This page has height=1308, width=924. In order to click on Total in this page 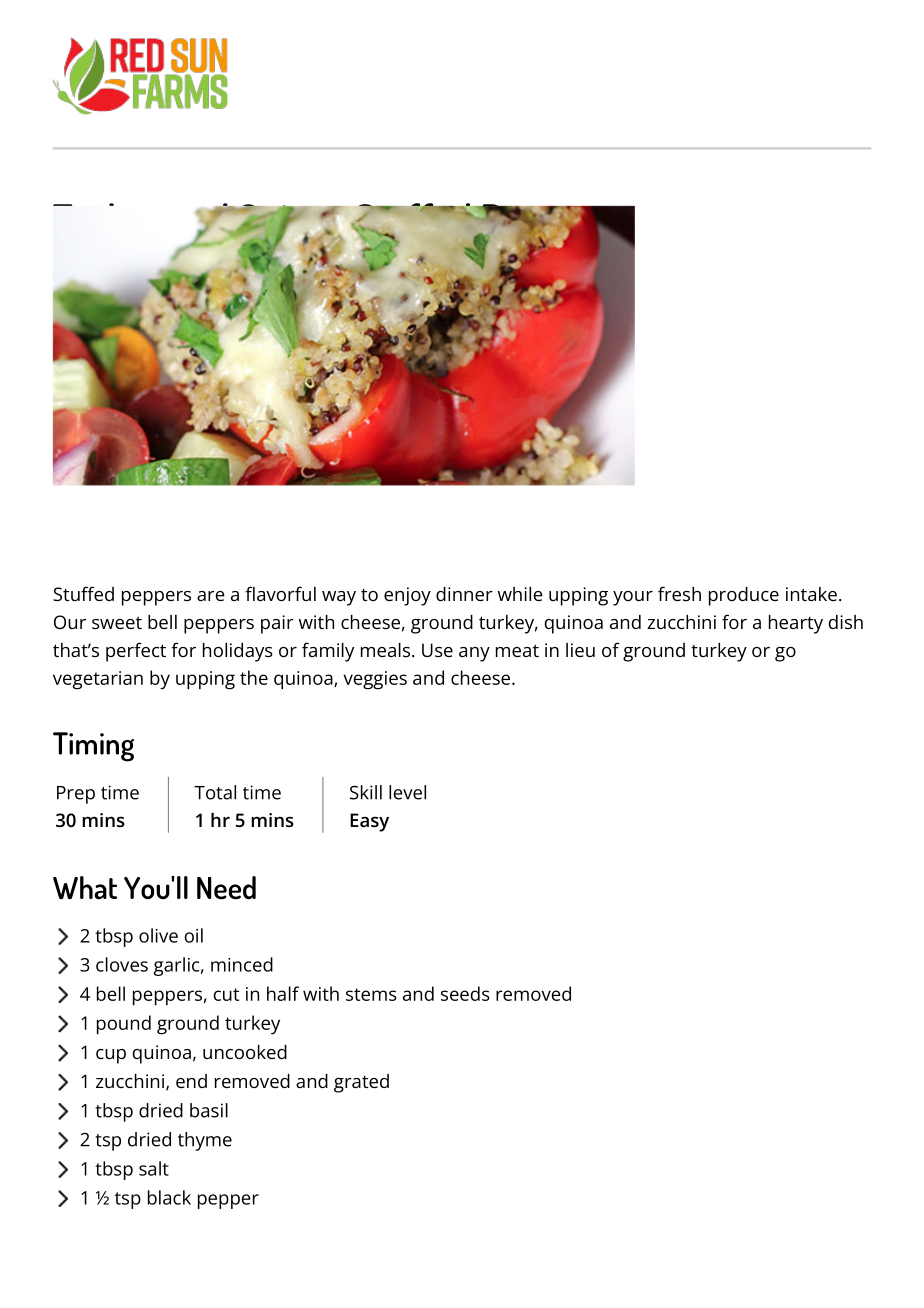, I will do `click(215, 792)`.
